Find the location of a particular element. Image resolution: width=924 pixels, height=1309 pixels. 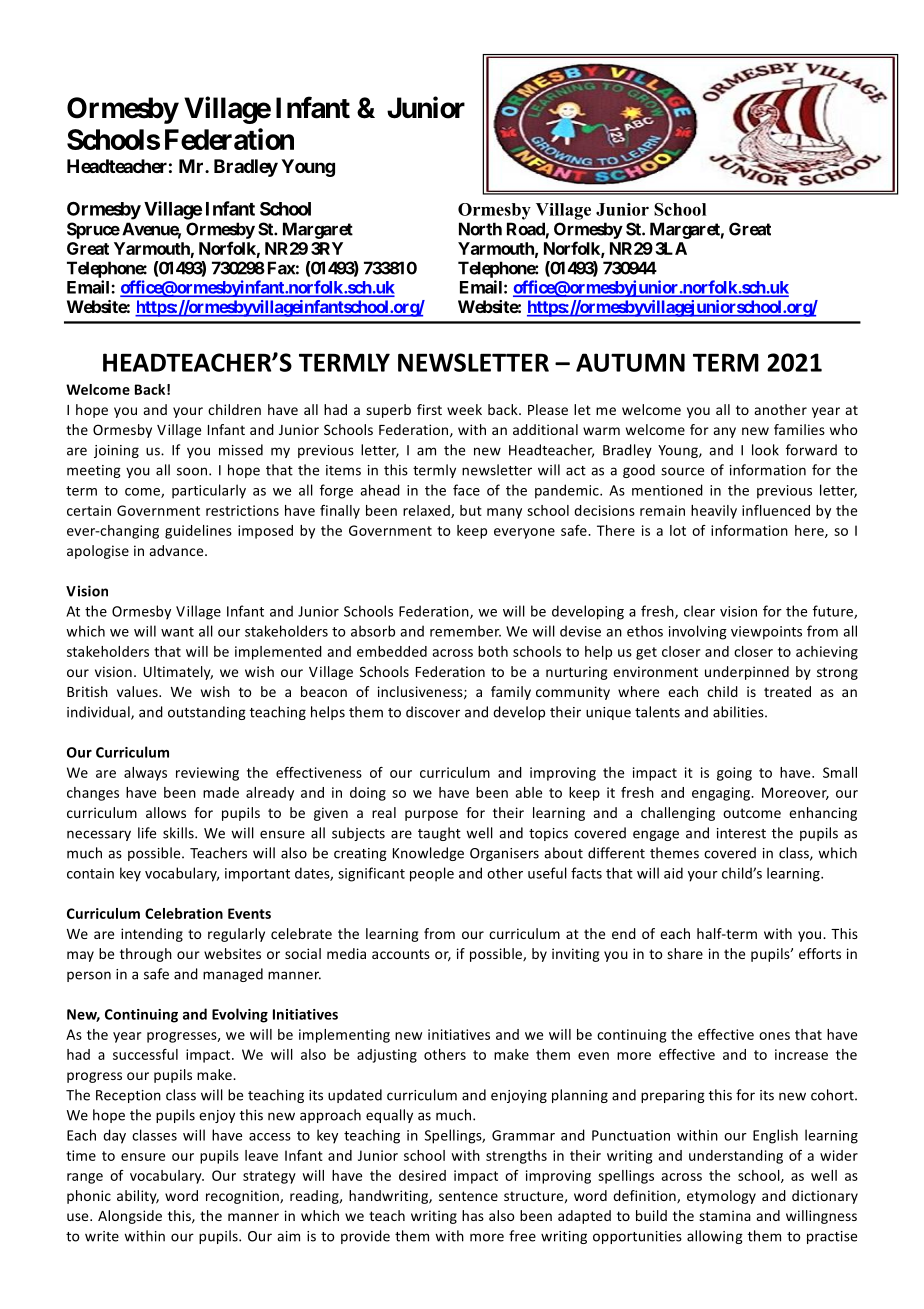

North is located at coordinates (480, 229).
